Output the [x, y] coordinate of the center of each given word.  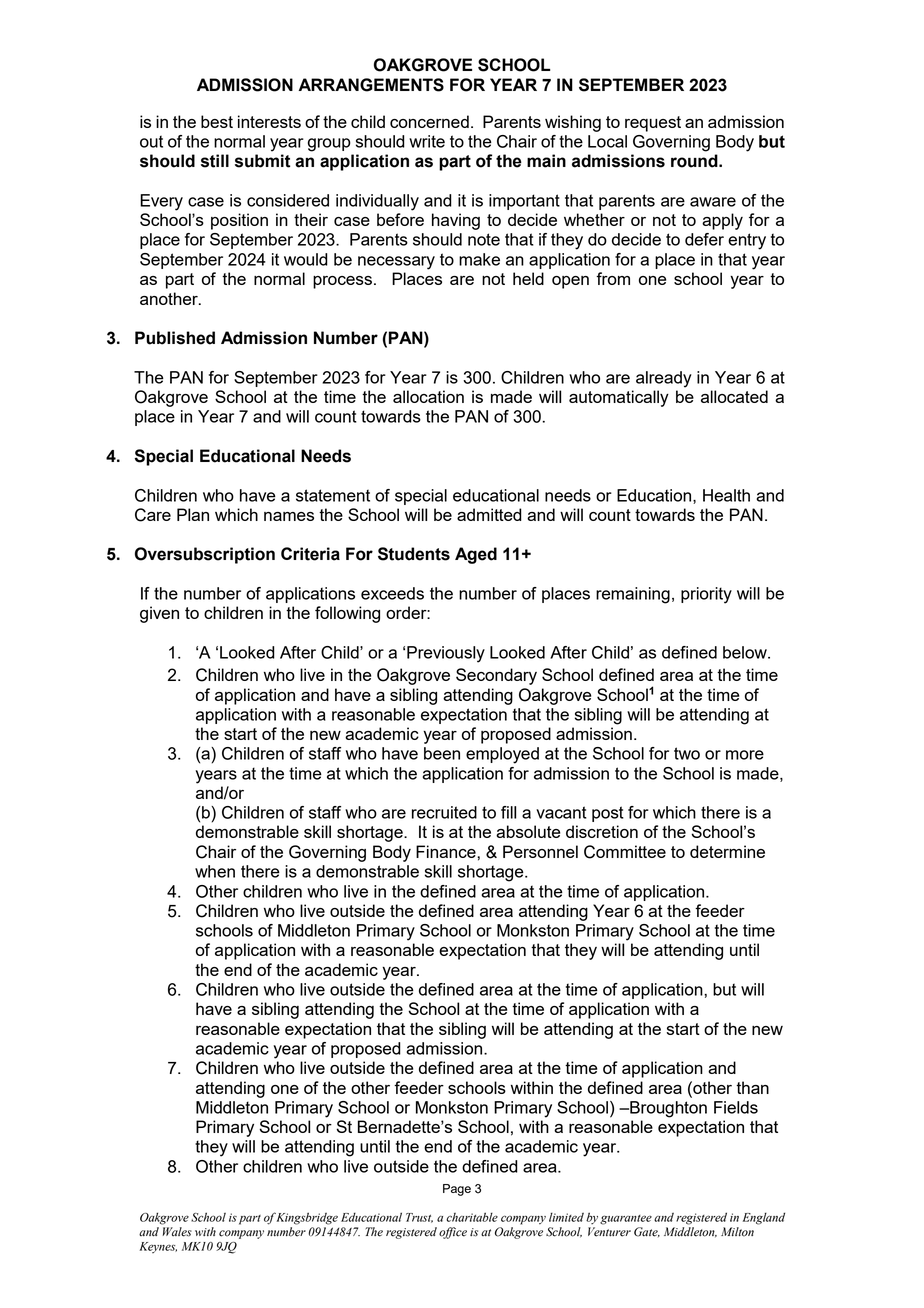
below [746, 652]
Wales [177, 1232]
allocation [428, 396]
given [159, 614]
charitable [472, 1217]
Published [175, 338]
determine [727, 851]
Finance [447, 851]
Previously [446, 654]
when [215, 871]
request [653, 124]
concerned [429, 121]
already [664, 379]
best [217, 121]
